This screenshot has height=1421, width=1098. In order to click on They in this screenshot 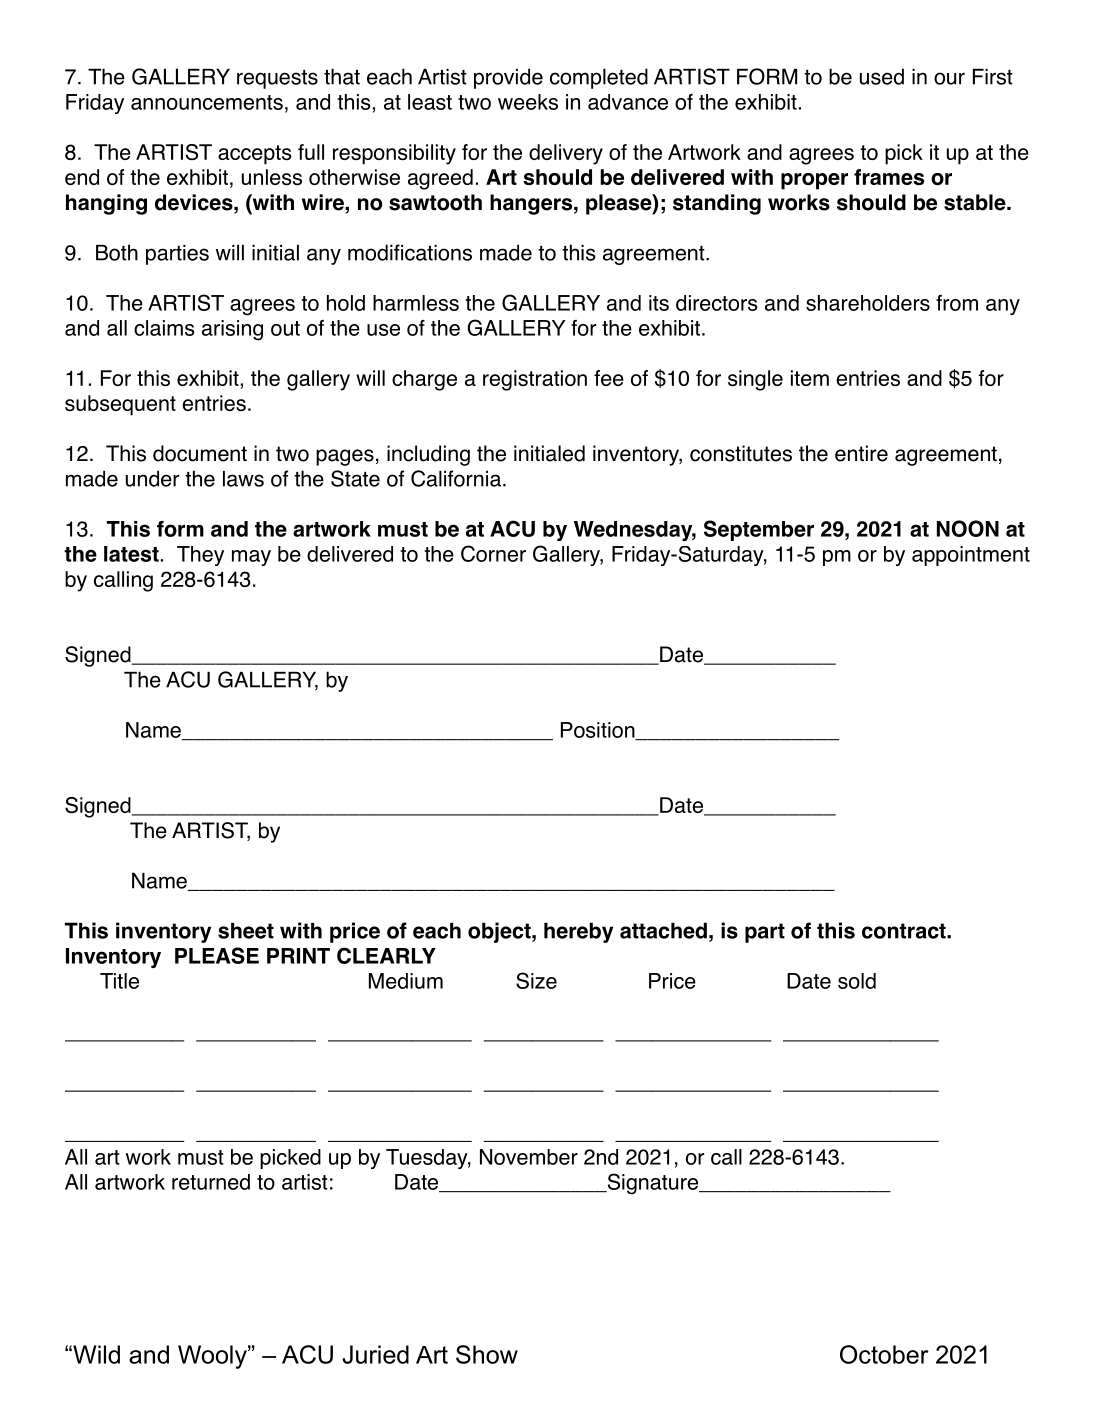, I will do `click(200, 556)`.
